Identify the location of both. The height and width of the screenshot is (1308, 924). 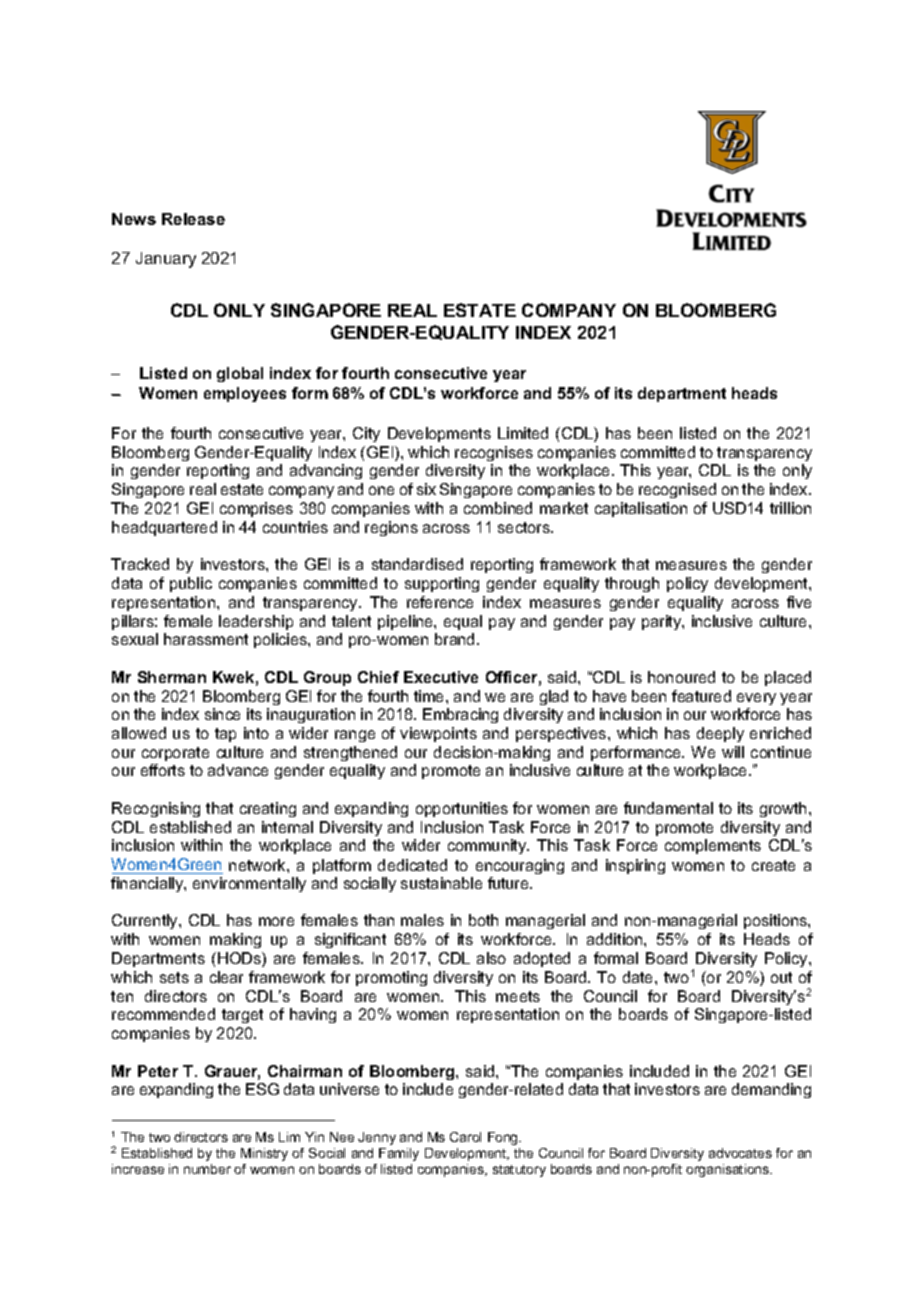
(483, 920).
